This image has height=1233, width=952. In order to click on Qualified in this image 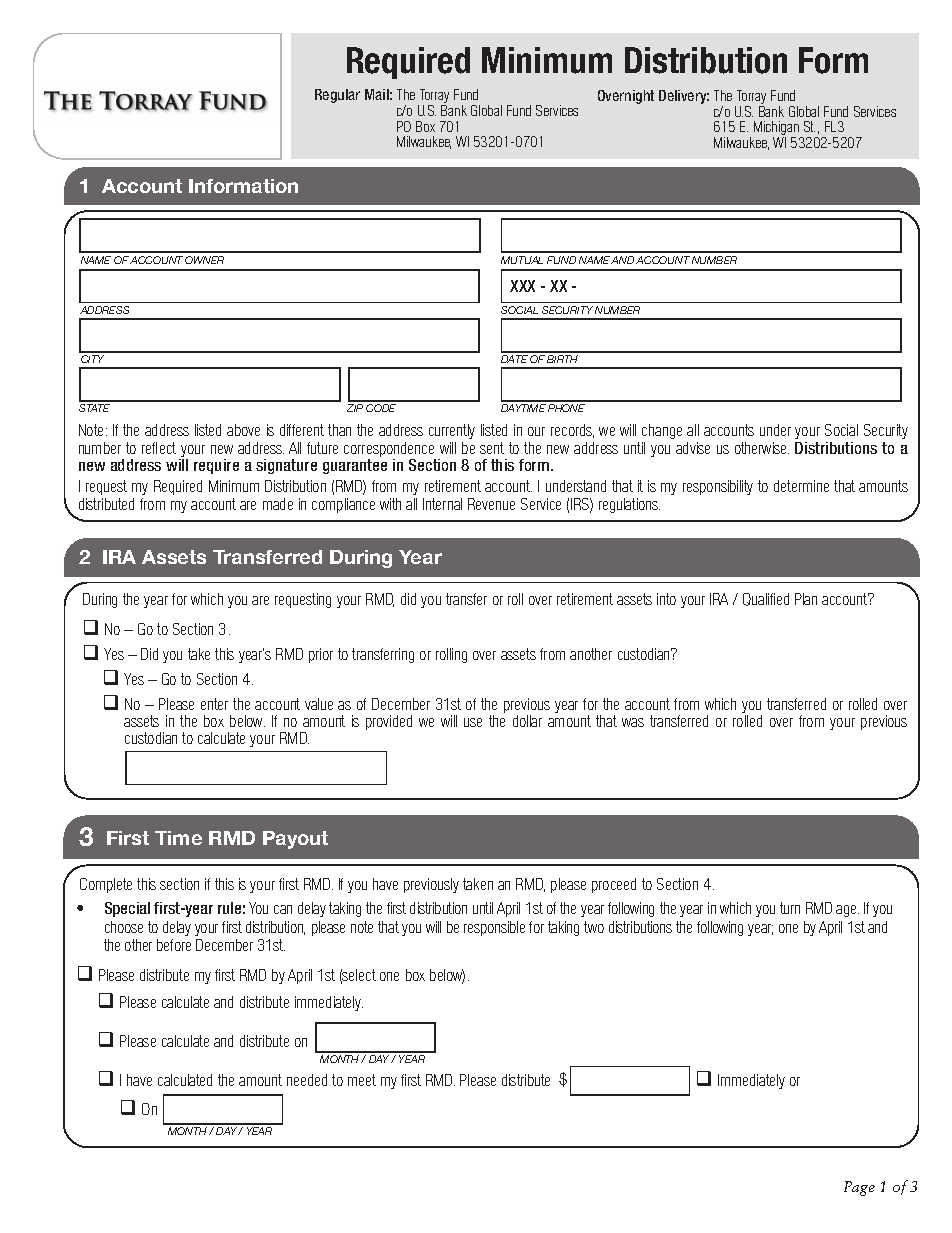, I will do `click(766, 599)`.
